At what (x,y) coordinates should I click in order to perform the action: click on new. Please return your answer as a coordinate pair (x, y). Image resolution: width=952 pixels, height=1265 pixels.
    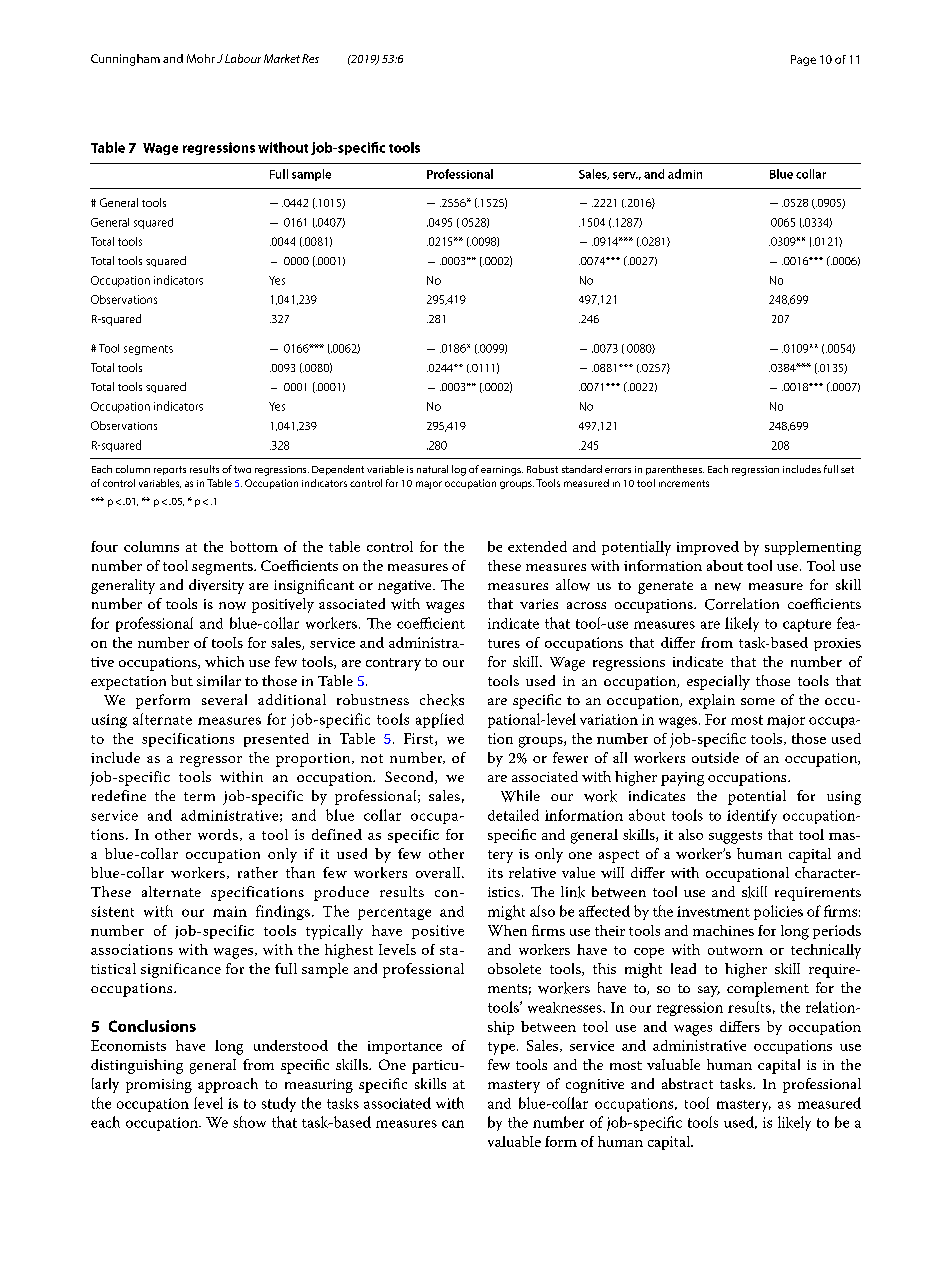
    Looking at the image, I should click on (728, 587).
